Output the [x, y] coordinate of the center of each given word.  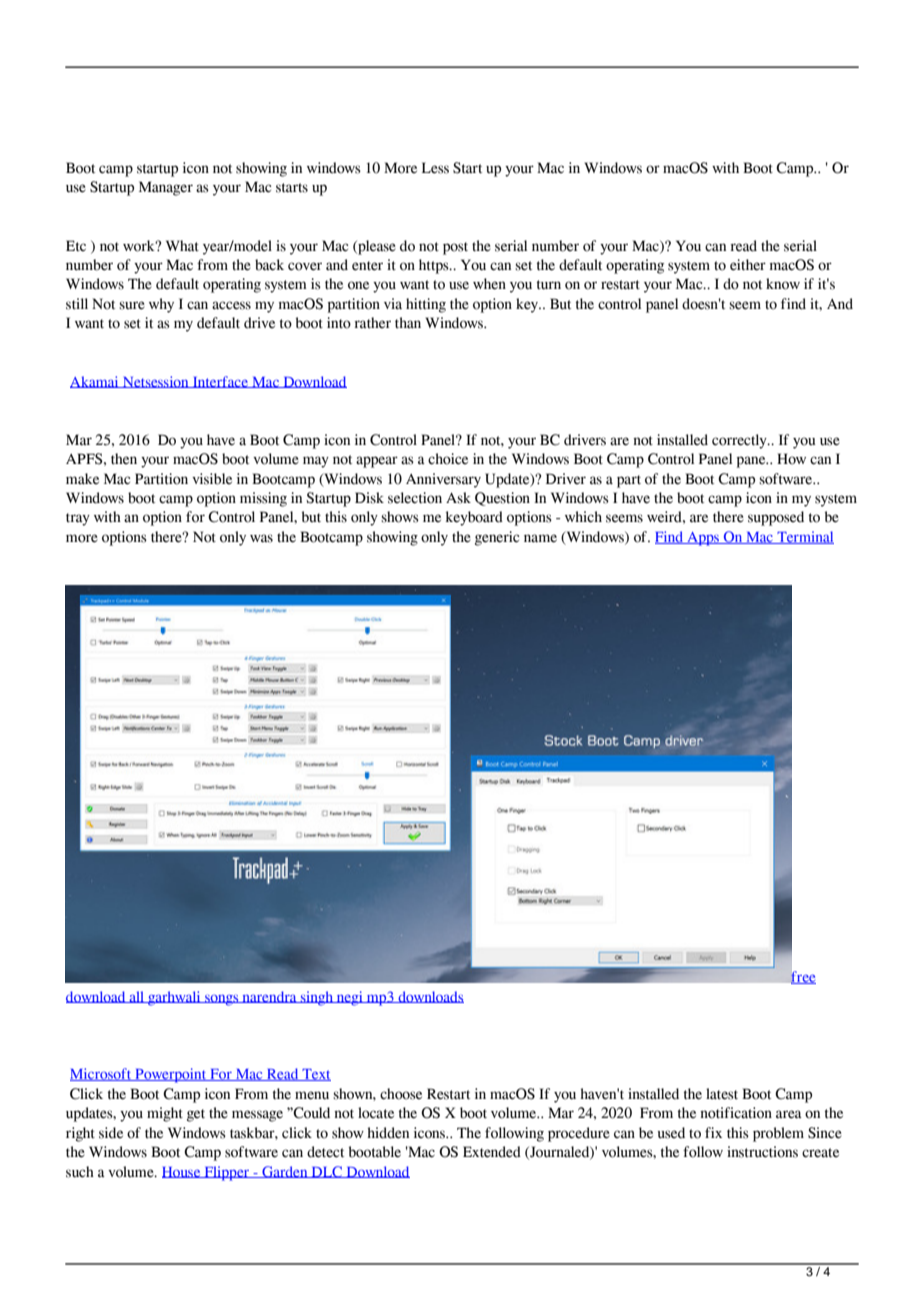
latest [722, 1094]
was [261, 538]
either [748, 265]
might [165, 1114]
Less [435, 168]
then [124, 459]
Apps [703, 539]
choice [448, 459]
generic [497, 538]
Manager [166, 188]
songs [222, 1000]
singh [317, 998]
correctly [740, 441]
